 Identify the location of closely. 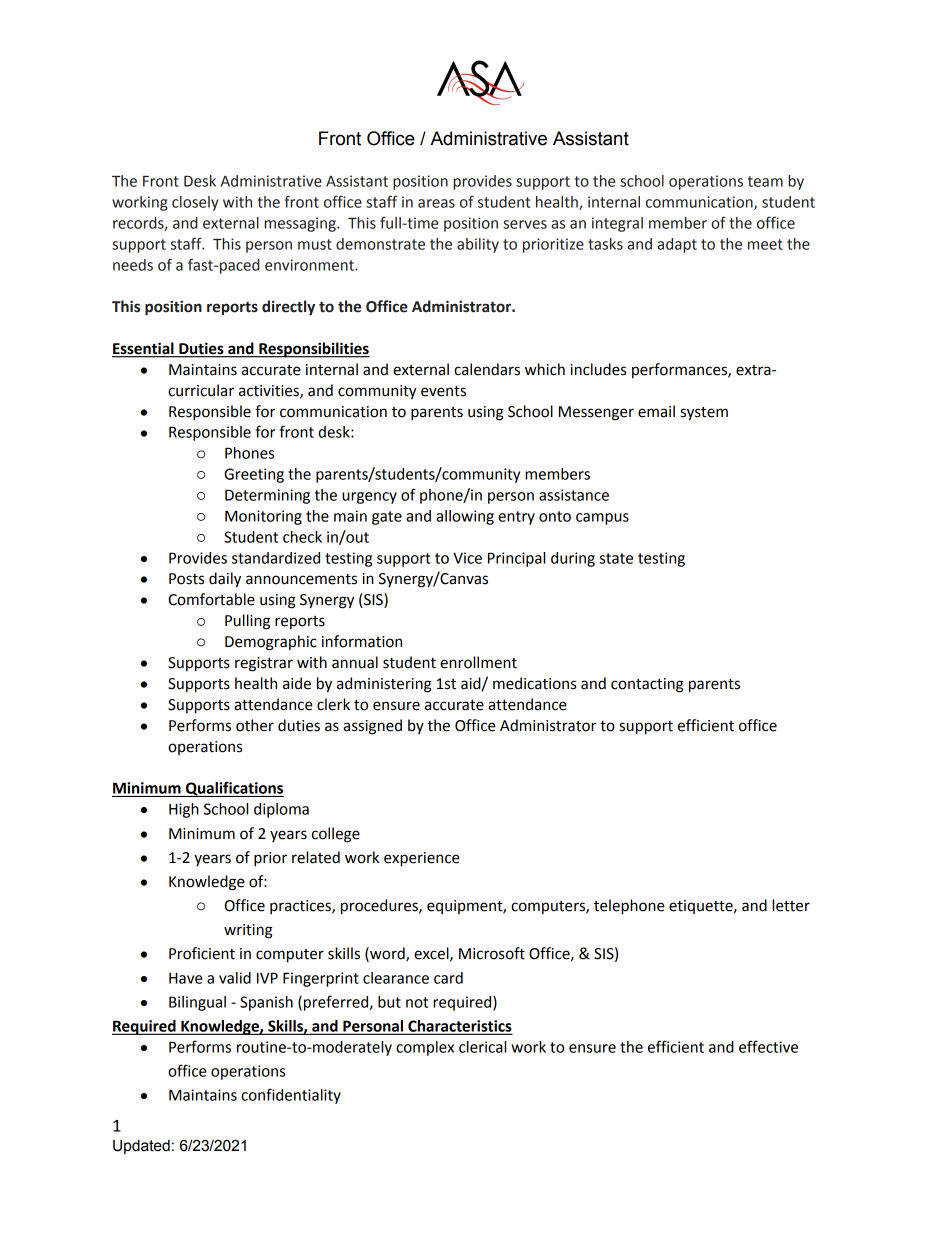
(195, 203).
